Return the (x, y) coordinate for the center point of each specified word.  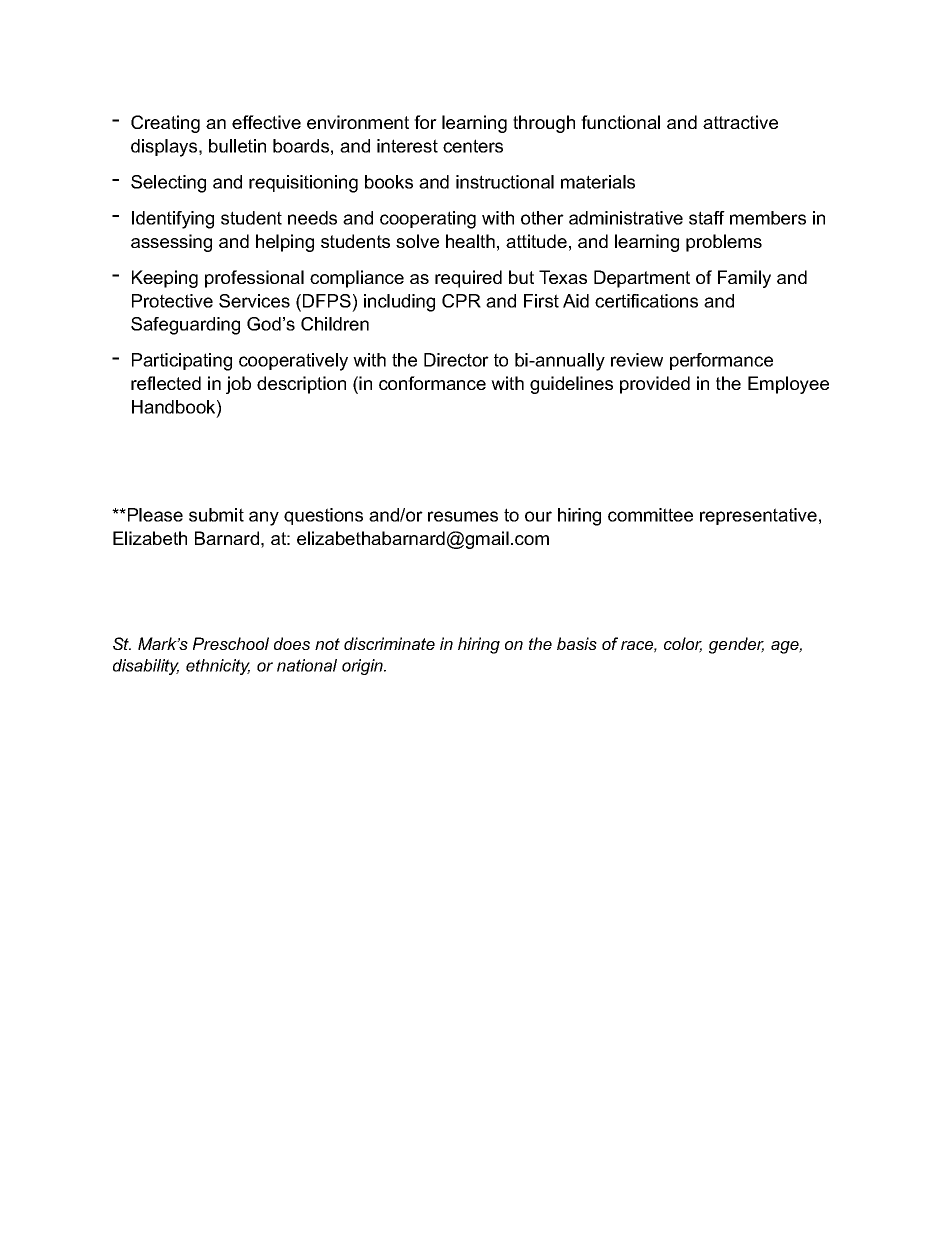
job (238, 385)
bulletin (237, 146)
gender (736, 645)
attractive (740, 122)
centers (473, 146)
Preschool (231, 643)
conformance (432, 383)
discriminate (389, 643)
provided (655, 385)
